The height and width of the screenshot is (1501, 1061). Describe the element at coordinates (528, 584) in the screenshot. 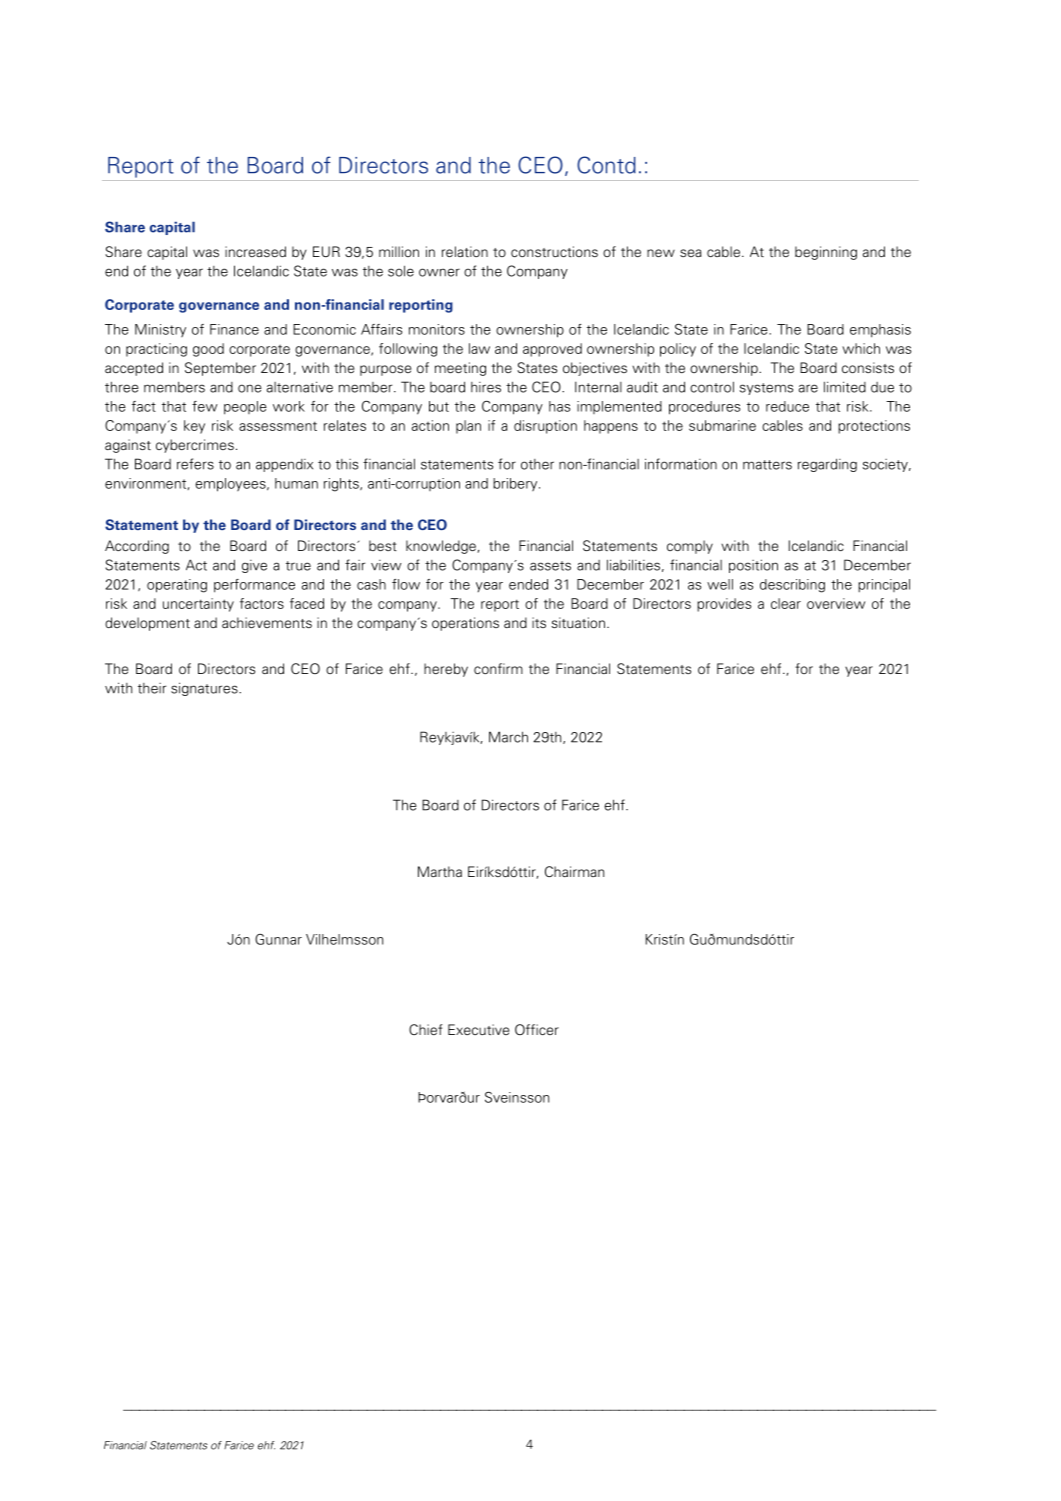

I see `ended` at that location.
